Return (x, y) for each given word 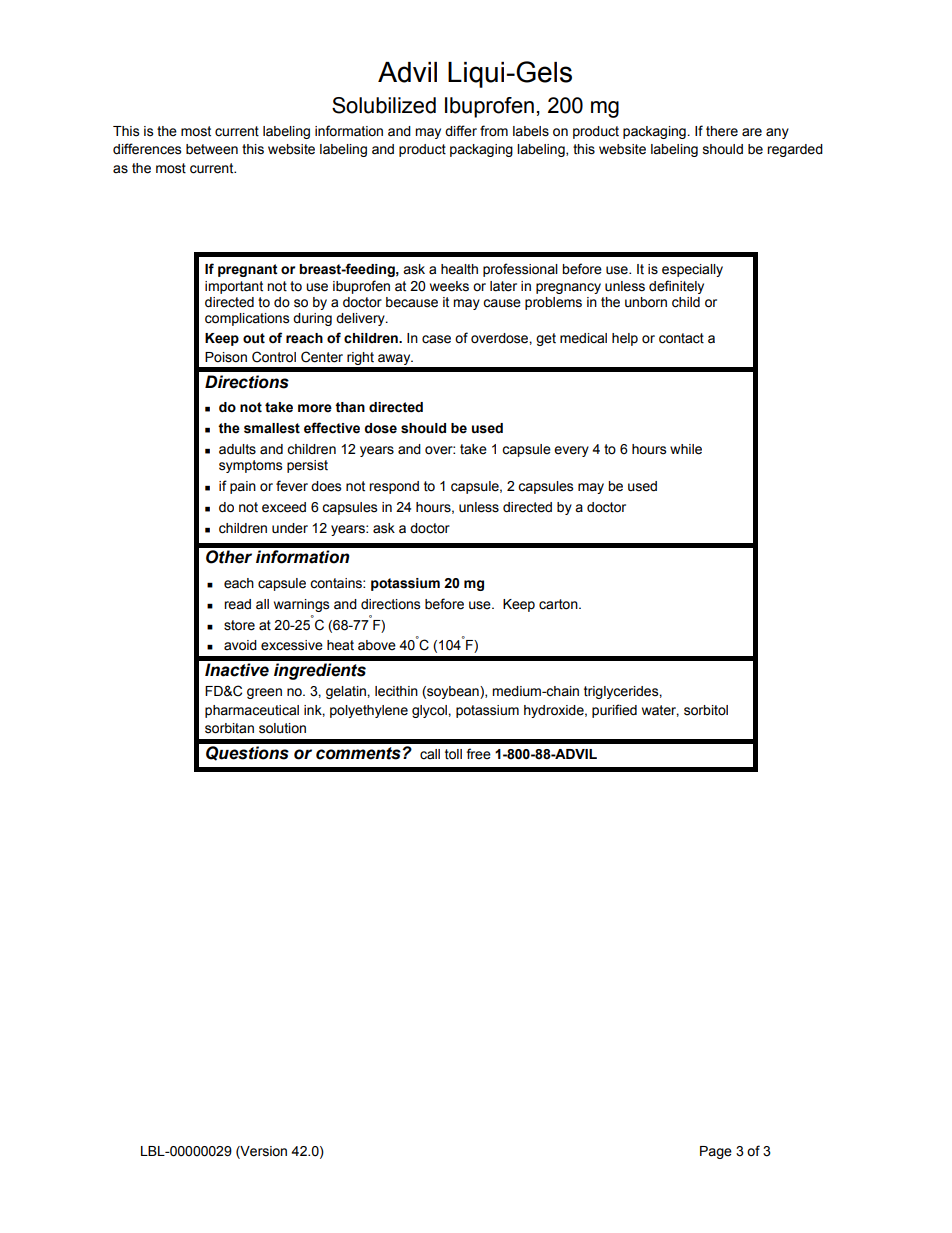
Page (716, 1152)
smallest (272, 428)
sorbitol (706, 710)
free (478, 754)
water (660, 711)
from (494, 131)
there (722, 131)
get (546, 339)
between (212, 149)
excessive (292, 645)
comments (358, 753)
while (686, 449)
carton (559, 604)
